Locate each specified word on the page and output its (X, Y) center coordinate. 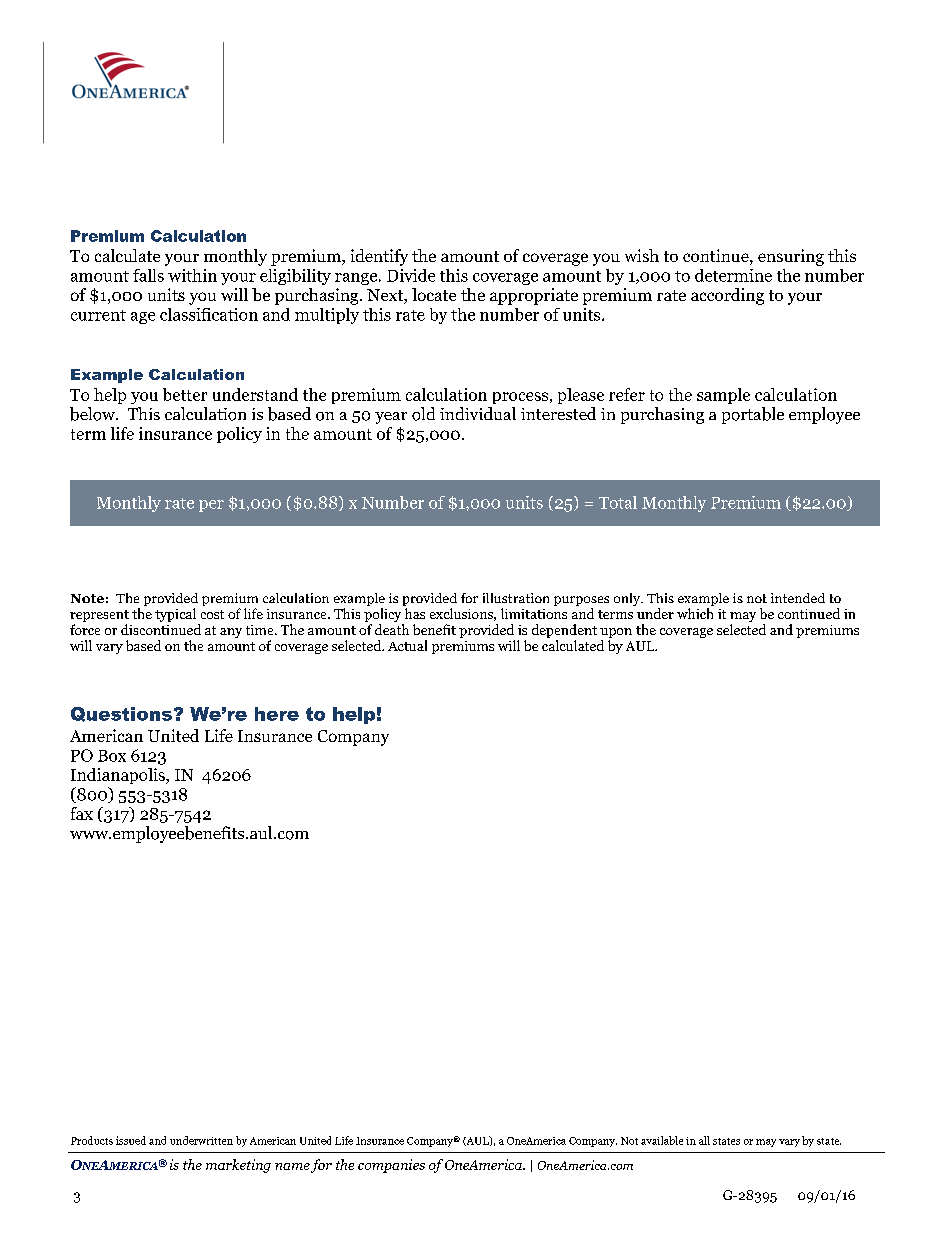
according (727, 296)
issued (131, 1140)
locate (434, 294)
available (662, 1140)
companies (391, 1166)
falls (148, 275)
